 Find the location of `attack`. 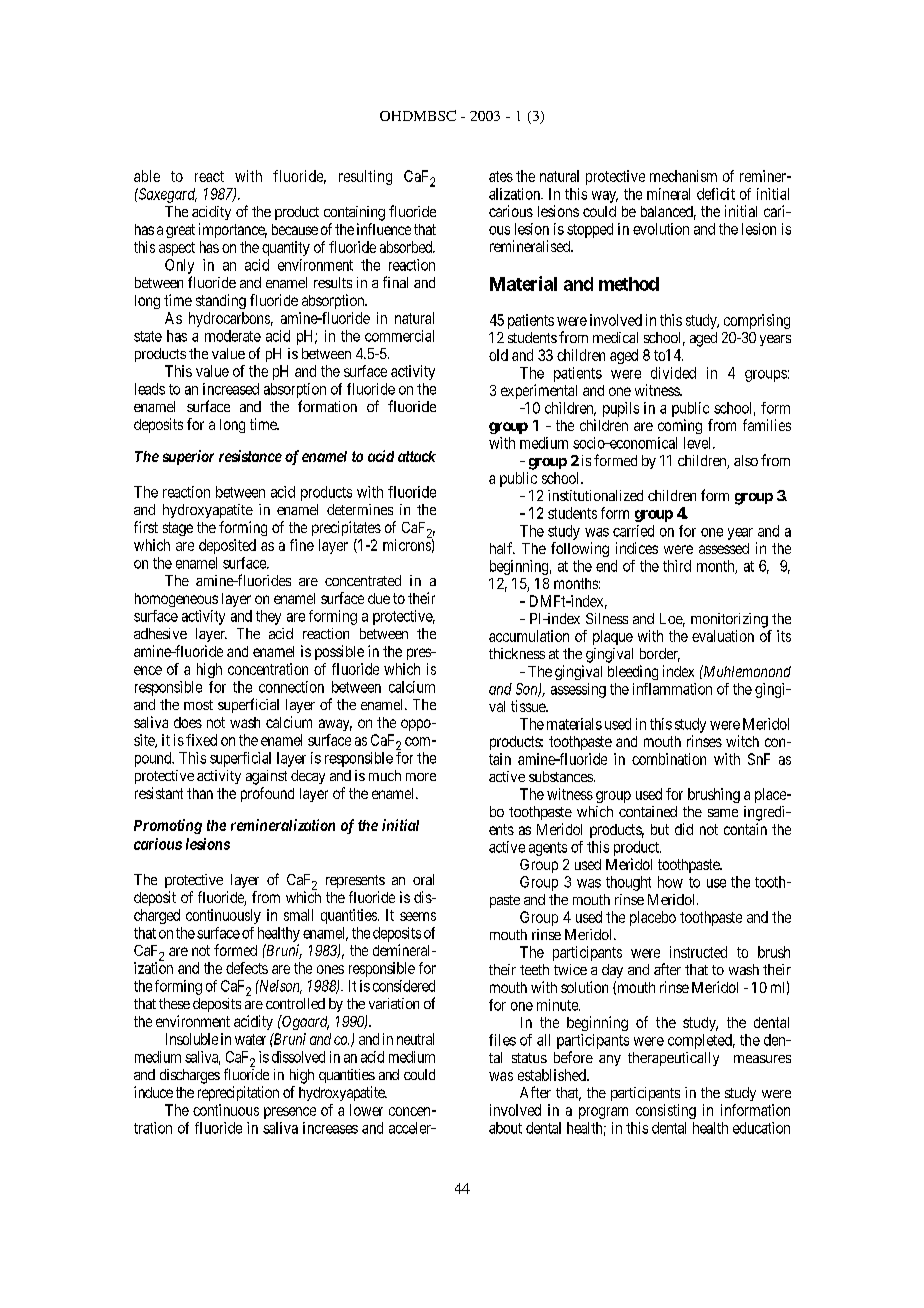

attack is located at coordinates (417, 456).
